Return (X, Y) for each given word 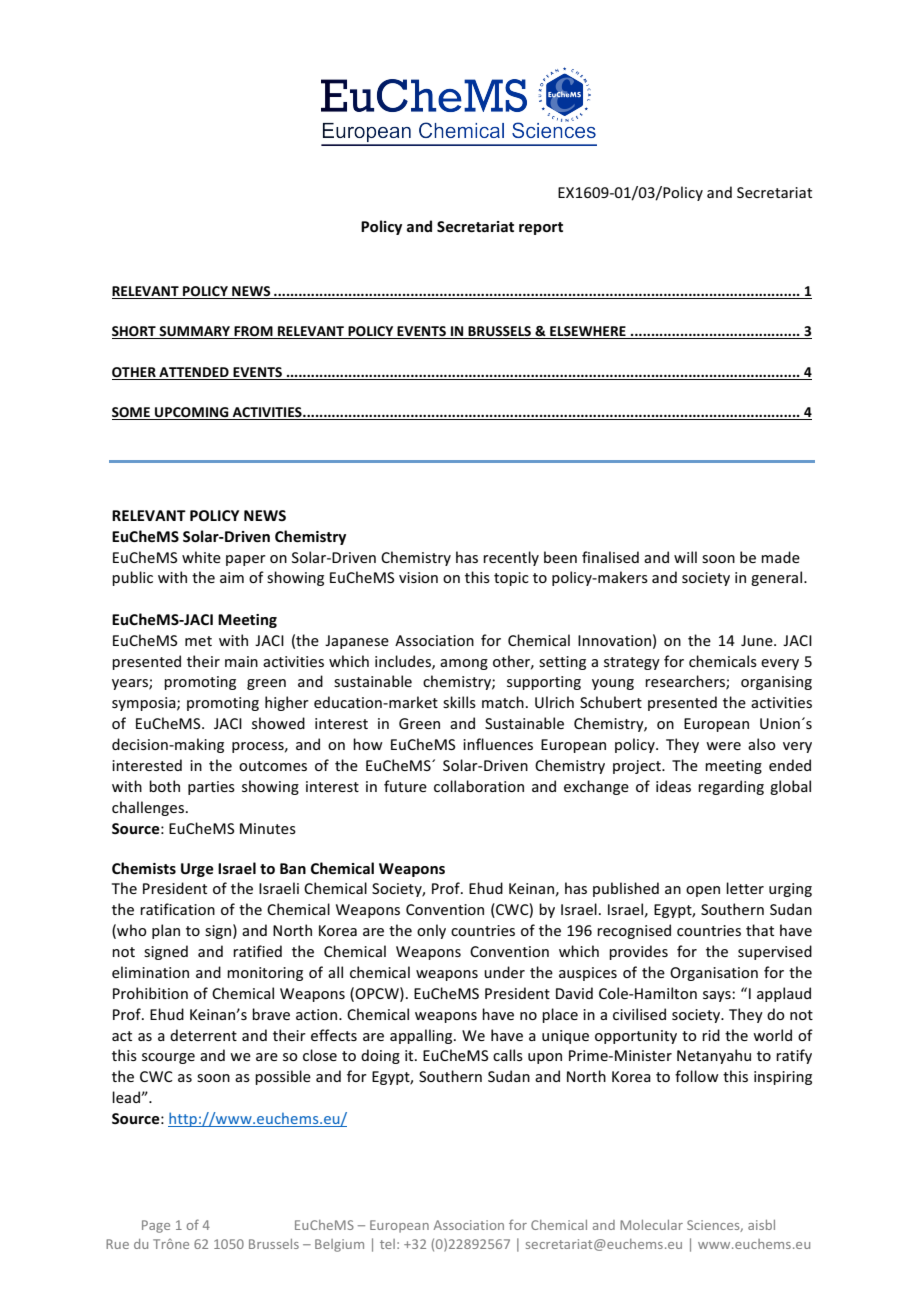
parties (211, 788)
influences (498, 744)
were (723, 746)
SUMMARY (194, 332)
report (541, 228)
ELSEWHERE (588, 332)
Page (156, 1226)
